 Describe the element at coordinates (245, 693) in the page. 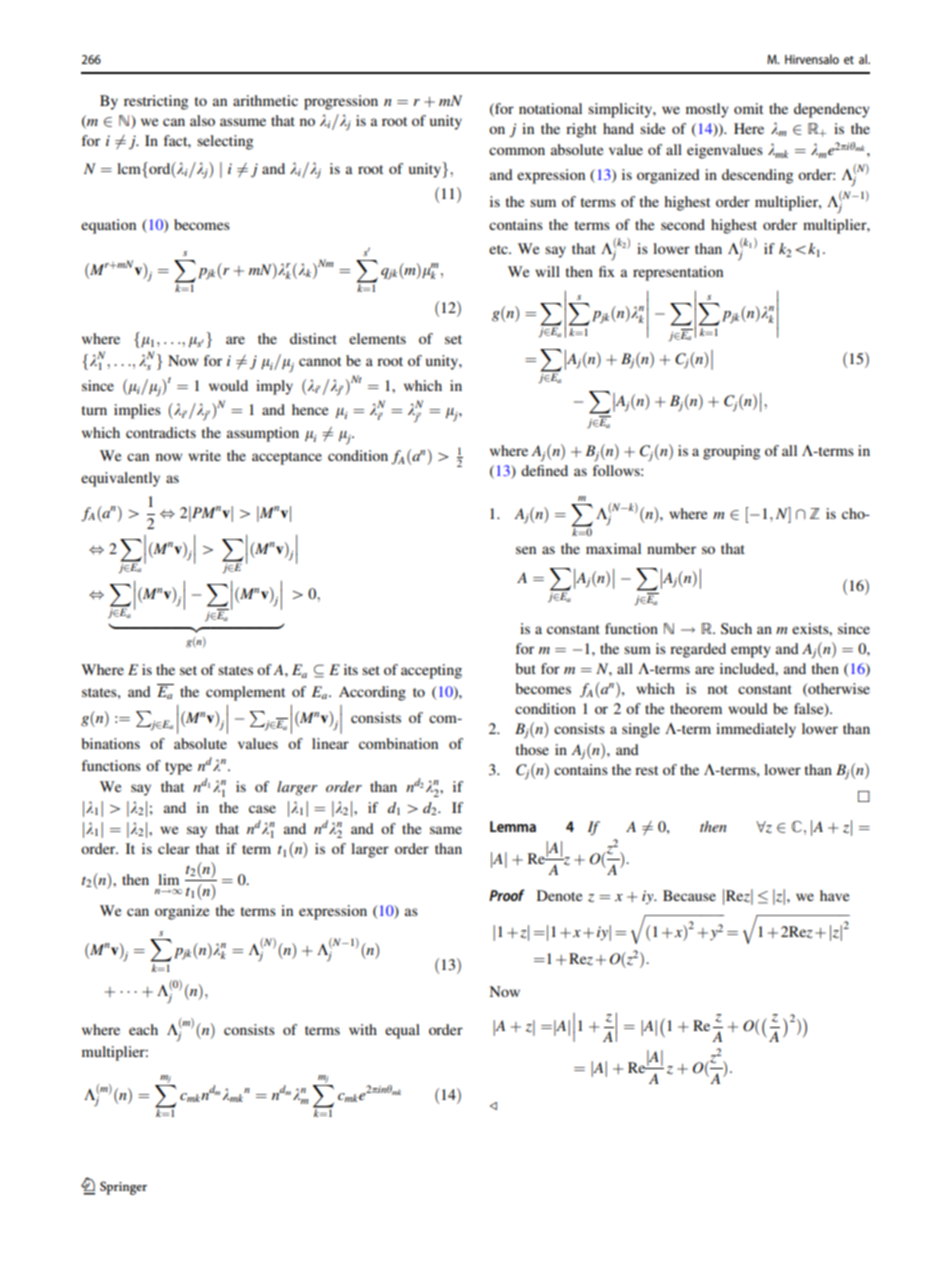

I see `complement` at that location.
